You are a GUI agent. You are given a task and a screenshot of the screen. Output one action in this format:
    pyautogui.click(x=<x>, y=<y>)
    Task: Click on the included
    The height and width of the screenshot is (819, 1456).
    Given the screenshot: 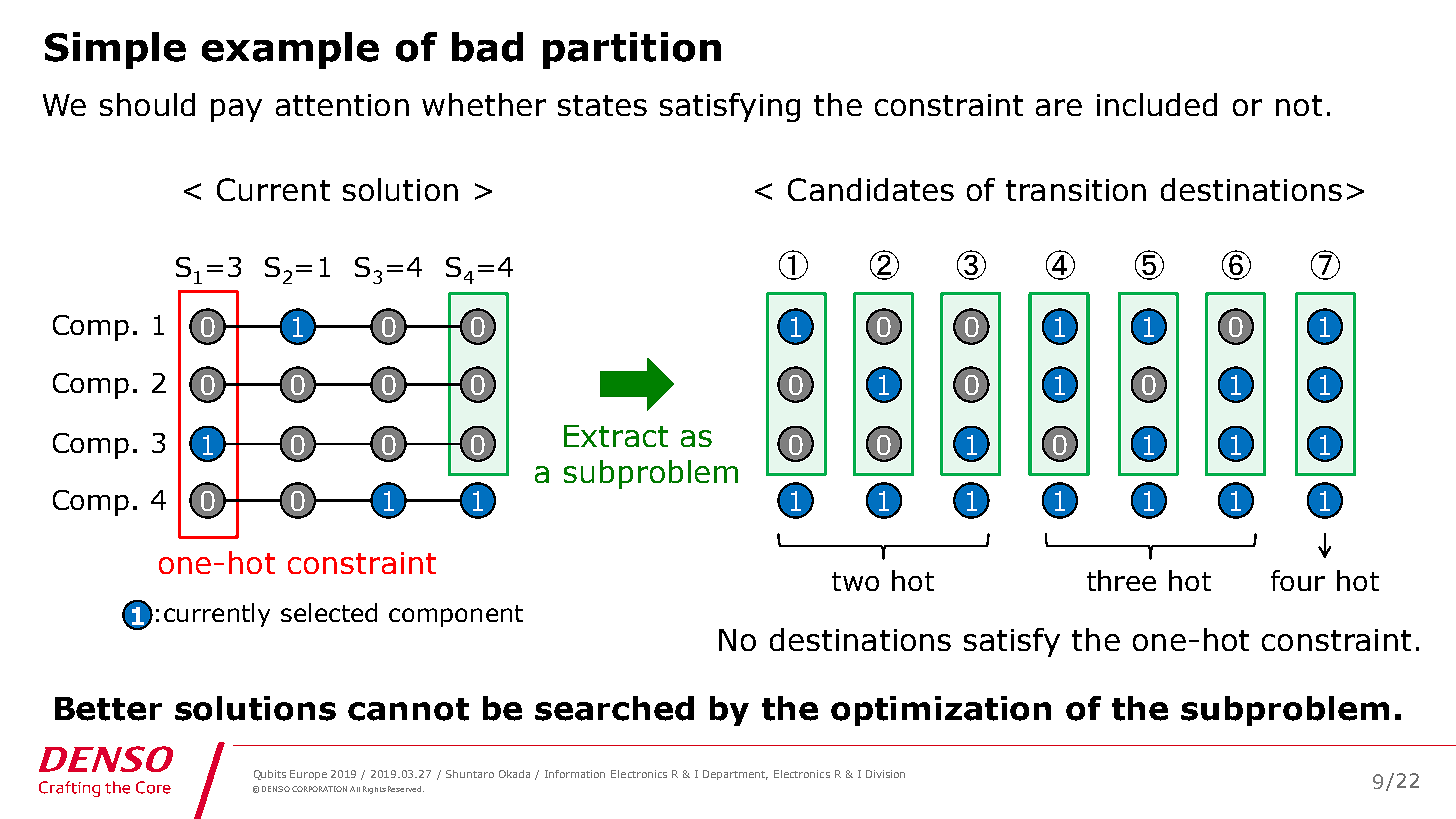 What is the action you would take?
    pyautogui.click(x=1157, y=104)
